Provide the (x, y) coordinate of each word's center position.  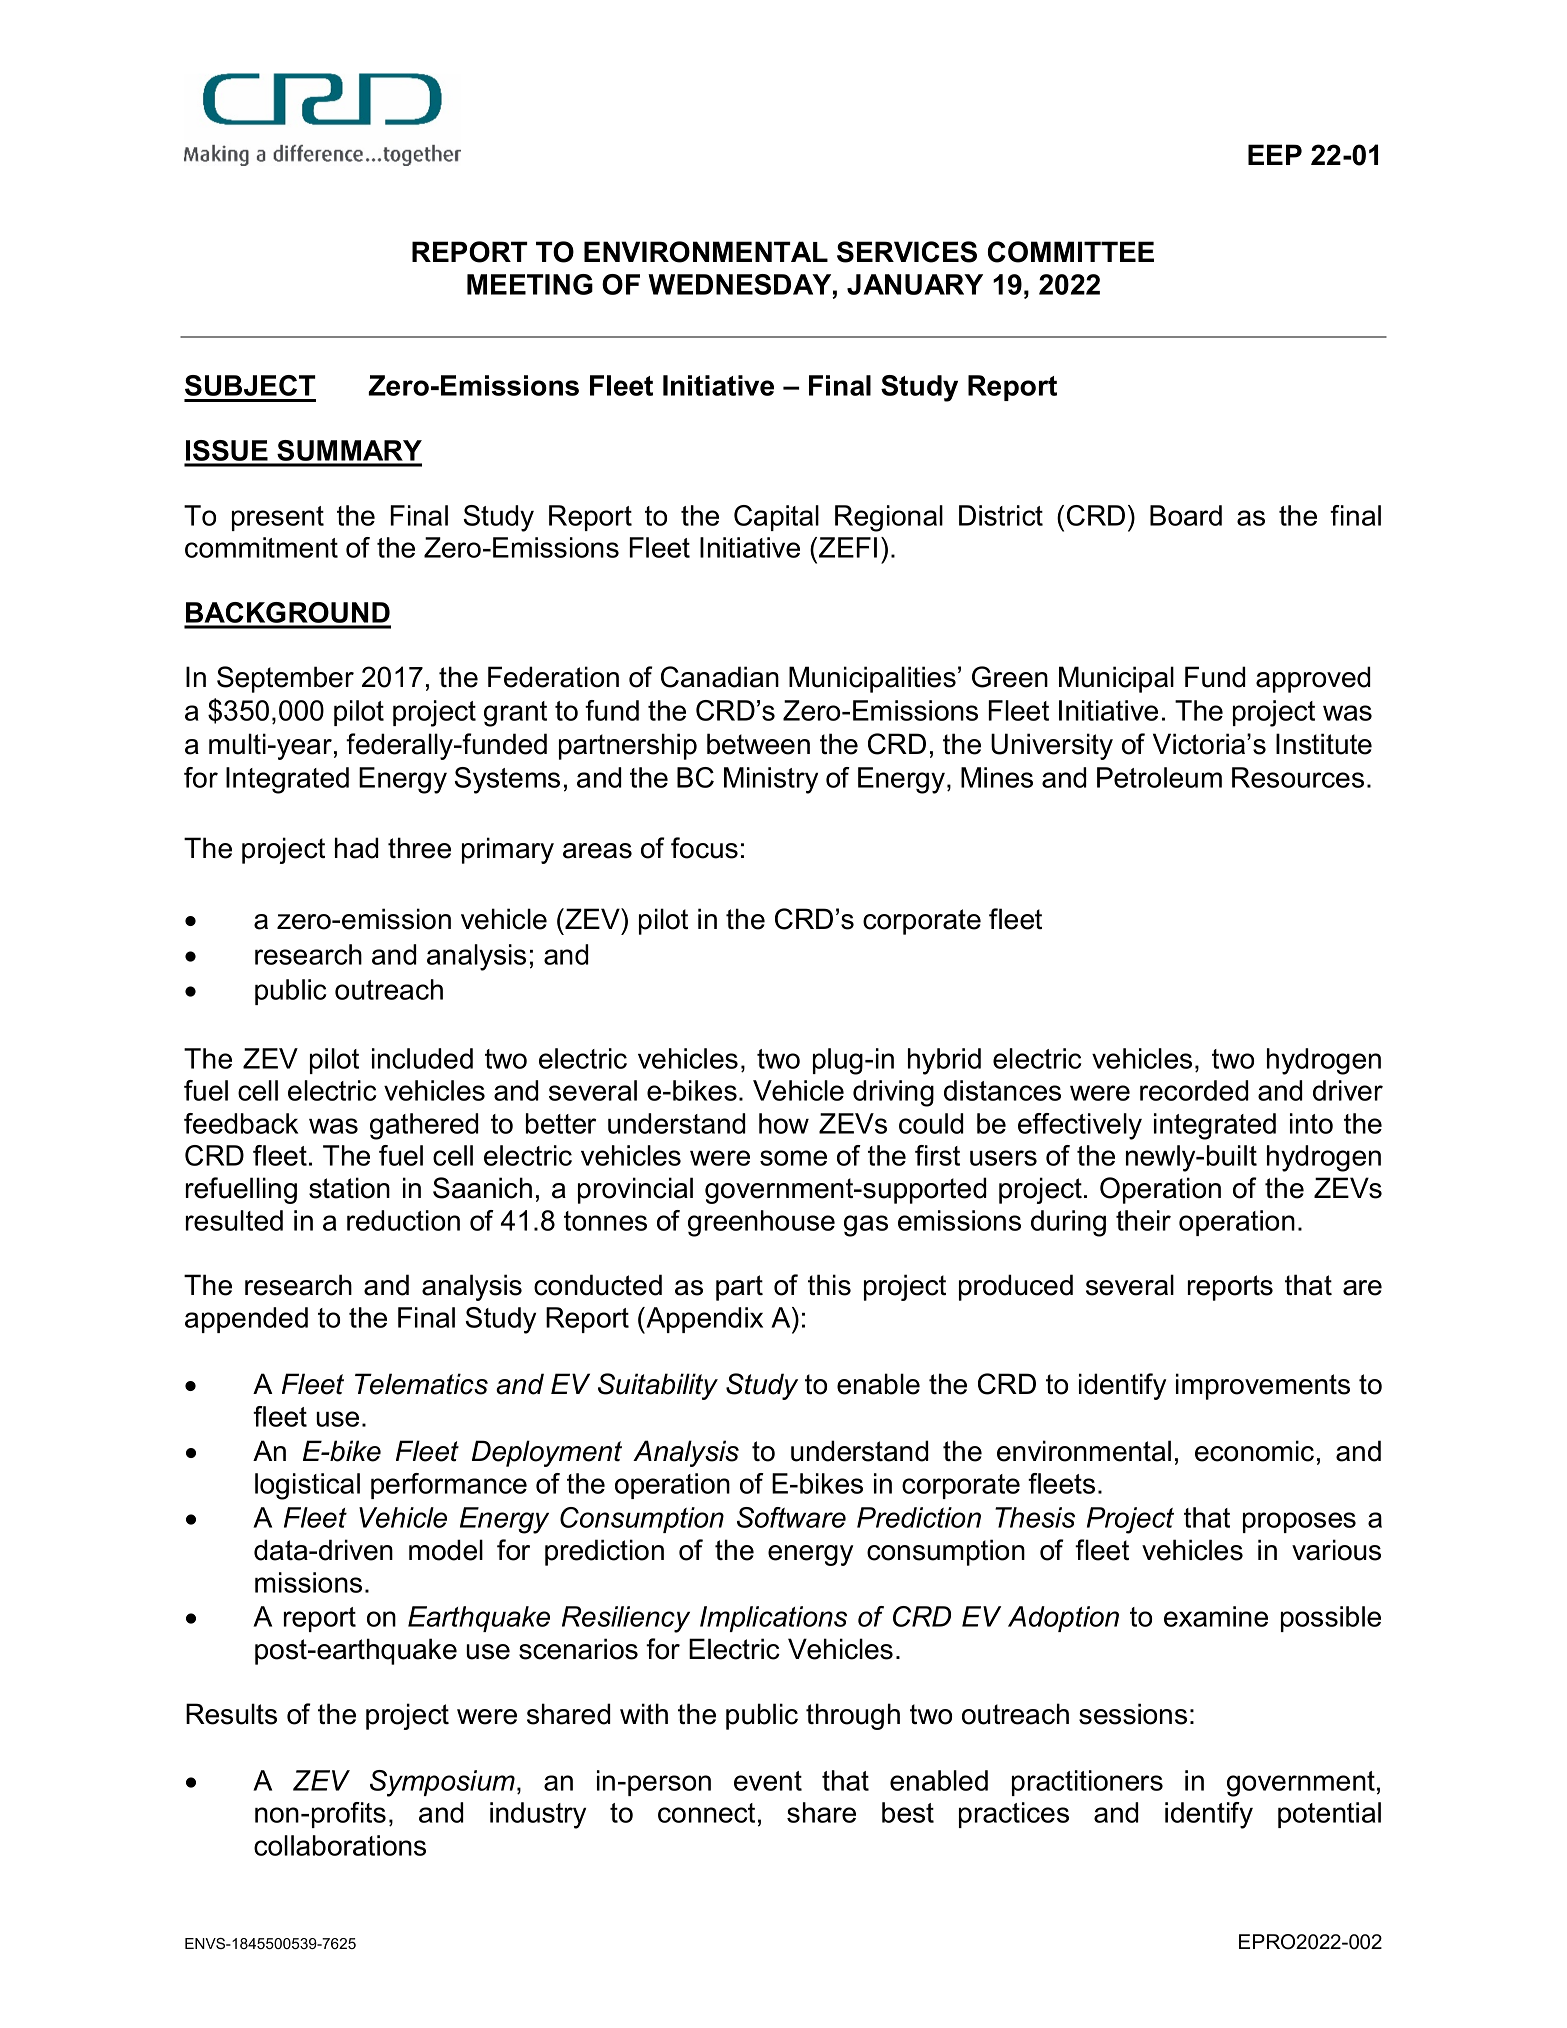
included (422, 1058)
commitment (261, 547)
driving (893, 1093)
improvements (1263, 1386)
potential (1329, 1815)
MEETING (530, 284)
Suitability (658, 1386)
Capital (776, 518)
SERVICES (907, 252)
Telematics (421, 1384)
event (768, 1781)
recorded (1194, 1090)
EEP (1275, 154)
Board (1186, 515)
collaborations (340, 1845)
